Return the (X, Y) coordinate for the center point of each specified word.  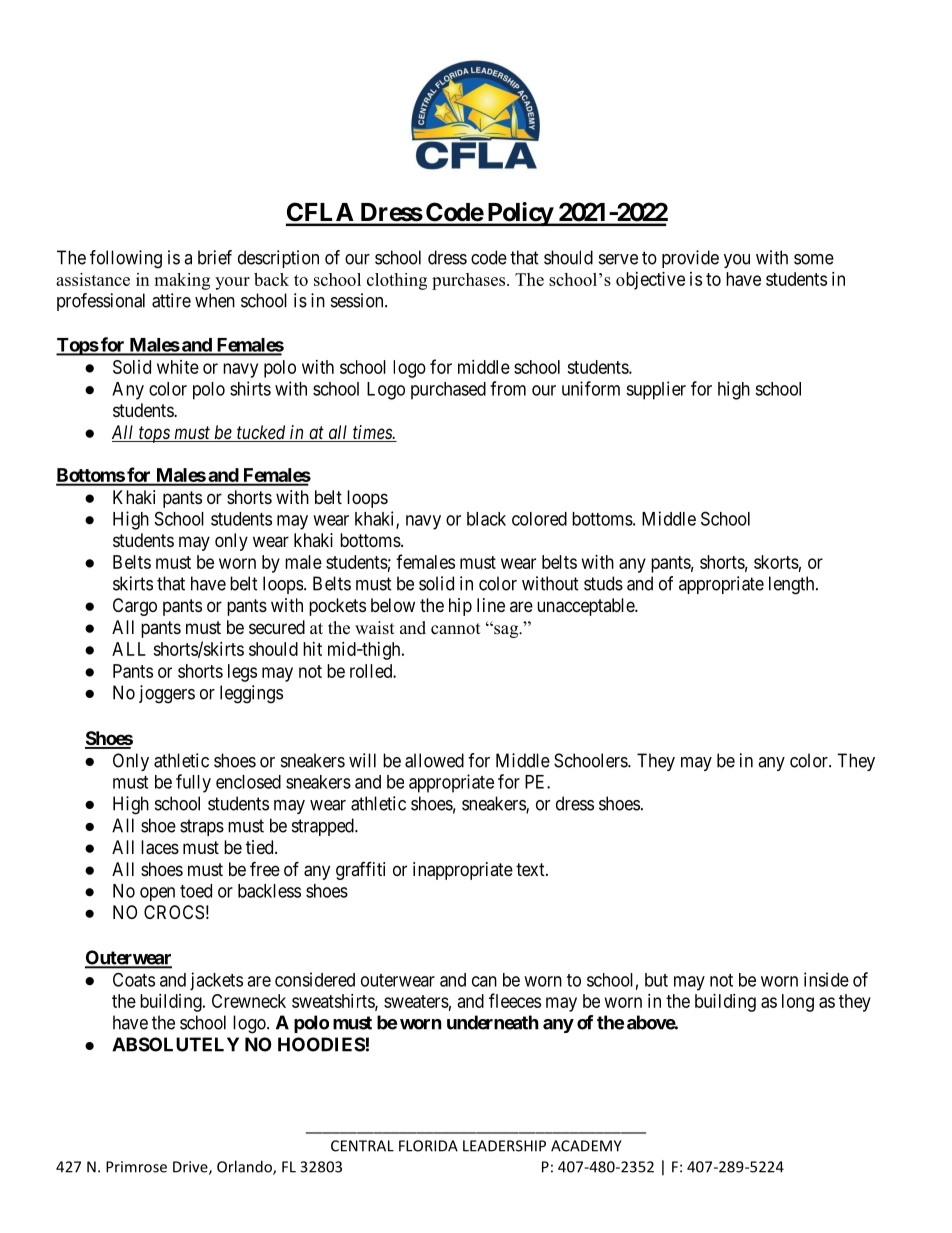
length (793, 585)
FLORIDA (428, 1146)
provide (690, 259)
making (182, 281)
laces (160, 847)
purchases (468, 281)
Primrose (136, 1167)
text (531, 869)
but (656, 980)
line (491, 605)
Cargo (135, 607)
